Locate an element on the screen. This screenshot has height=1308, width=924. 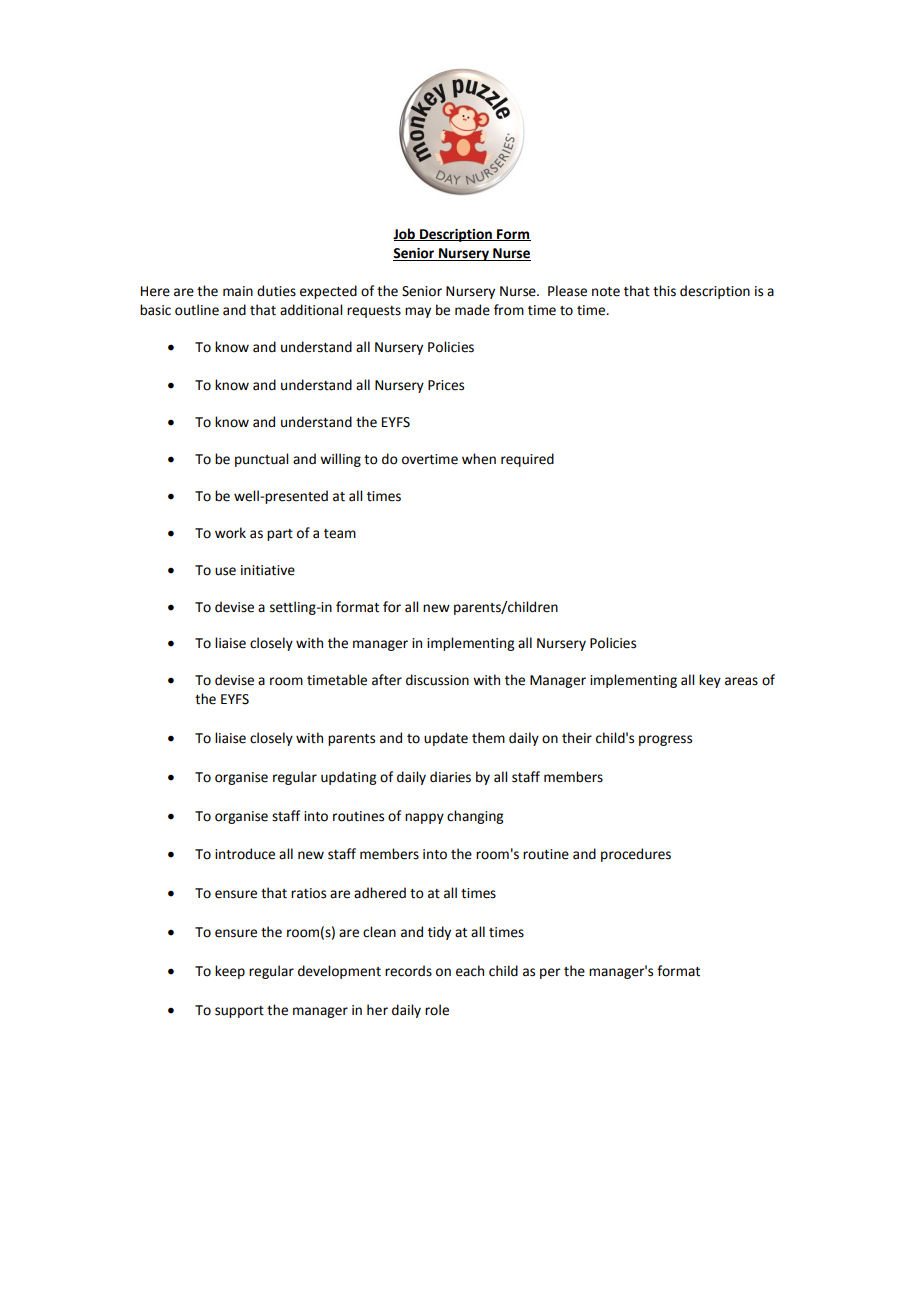
keep is located at coordinates (230, 972).
